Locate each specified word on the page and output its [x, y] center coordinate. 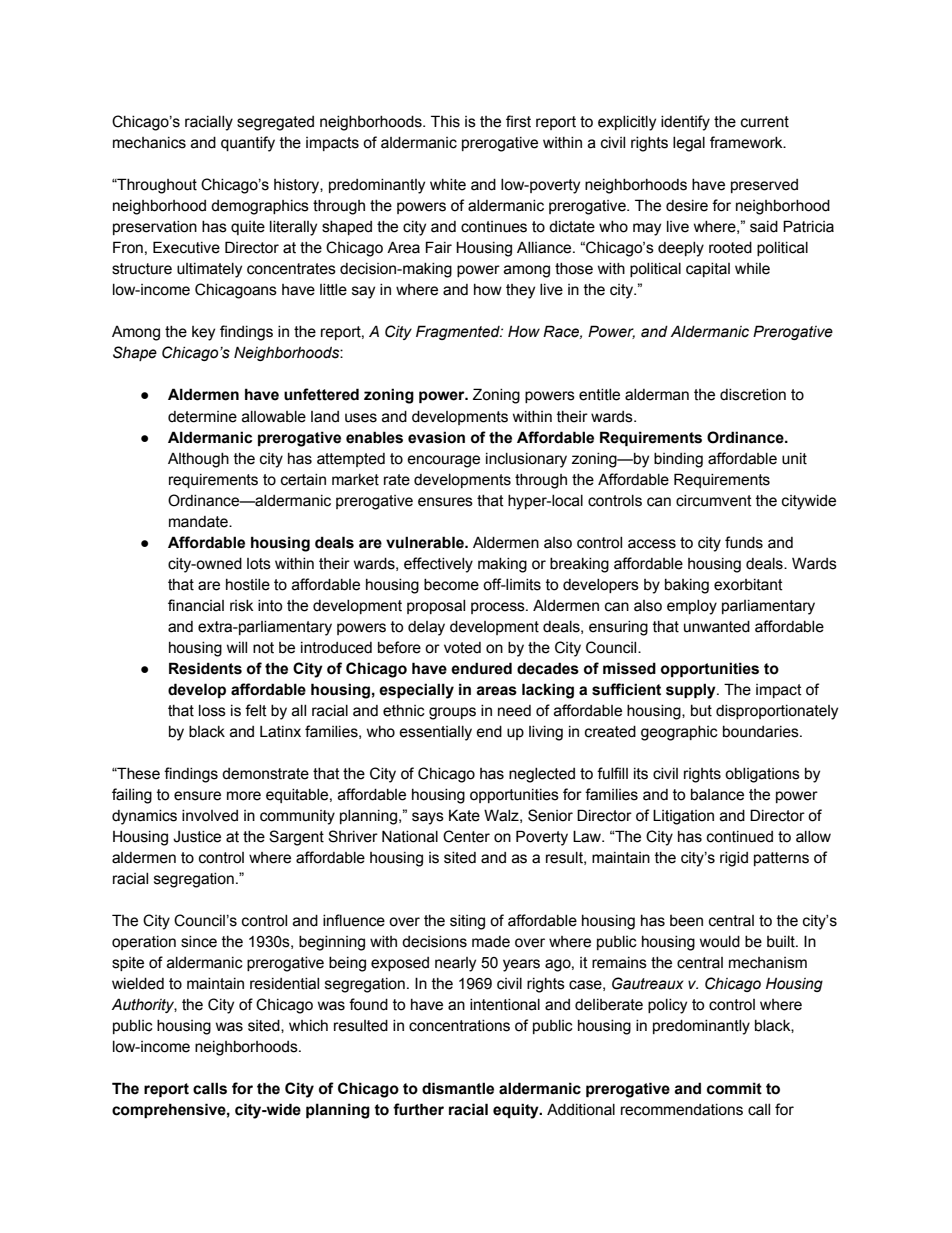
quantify [248, 144]
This [445, 121]
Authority [144, 1005]
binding [678, 460]
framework [747, 142]
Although [198, 460]
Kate [464, 815]
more [244, 796]
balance [717, 795]
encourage [443, 461]
